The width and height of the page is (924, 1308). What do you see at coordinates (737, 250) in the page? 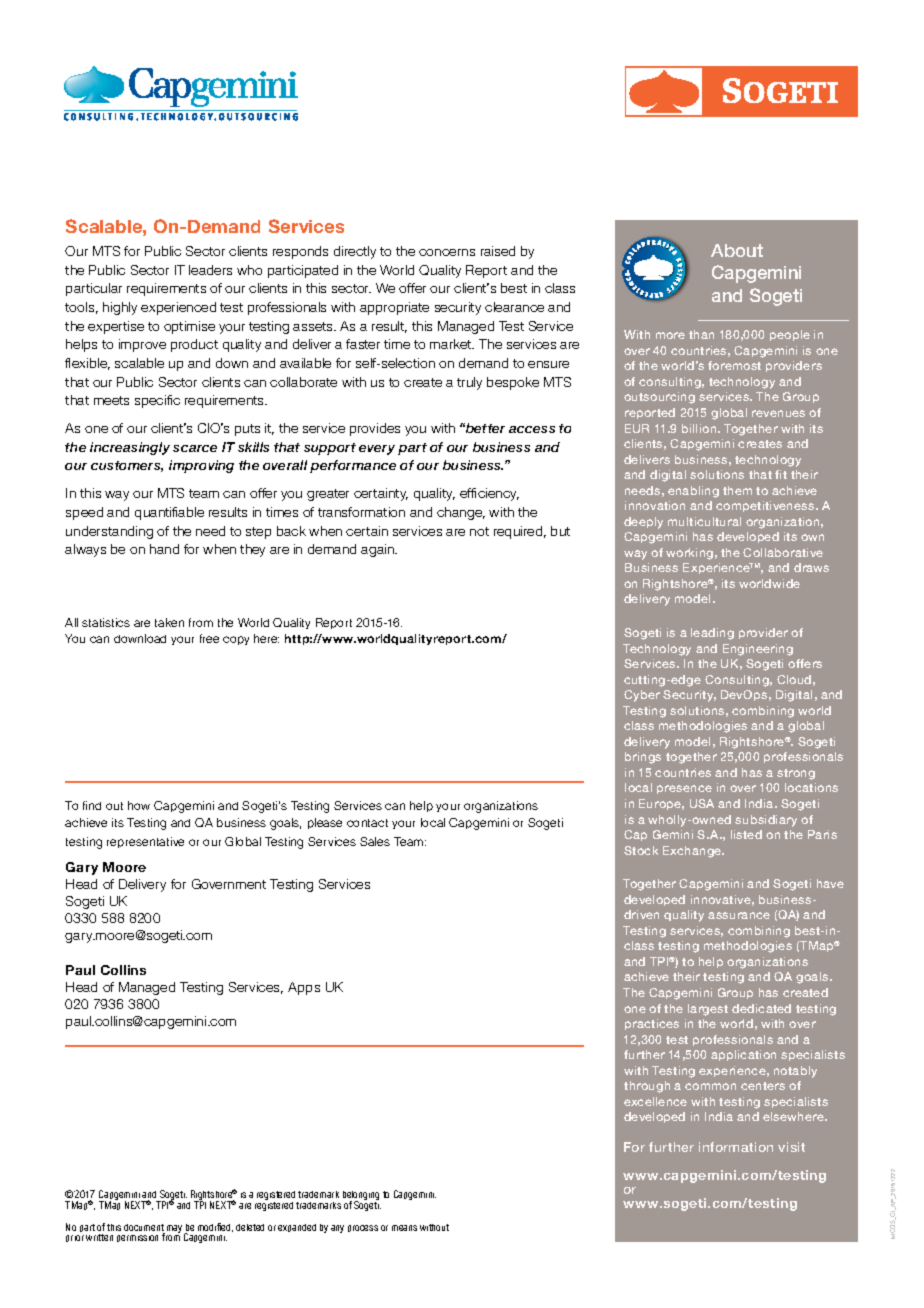
I see `About` at bounding box center [737, 250].
